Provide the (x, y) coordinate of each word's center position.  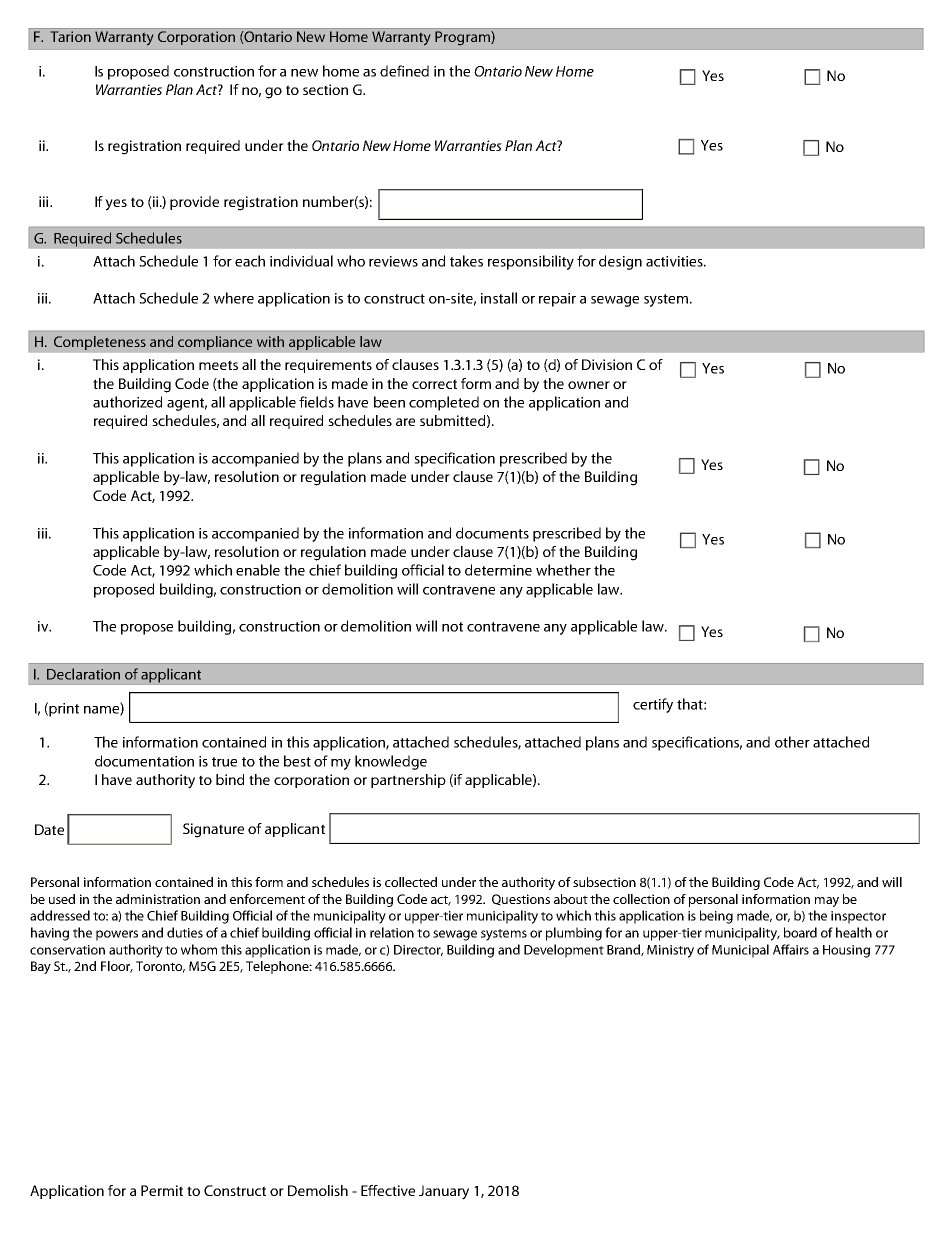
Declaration (83, 674)
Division (607, 364)
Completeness (100, 343)
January (444, 1192)
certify (653, 705)
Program (463, 38)
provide (194, 203)
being (716, 917)
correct (434, 384)
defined (404, 71)
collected (411, 882)
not (452, 627)
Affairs (791, 949)
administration (158, 899)
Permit (162, 1190)
